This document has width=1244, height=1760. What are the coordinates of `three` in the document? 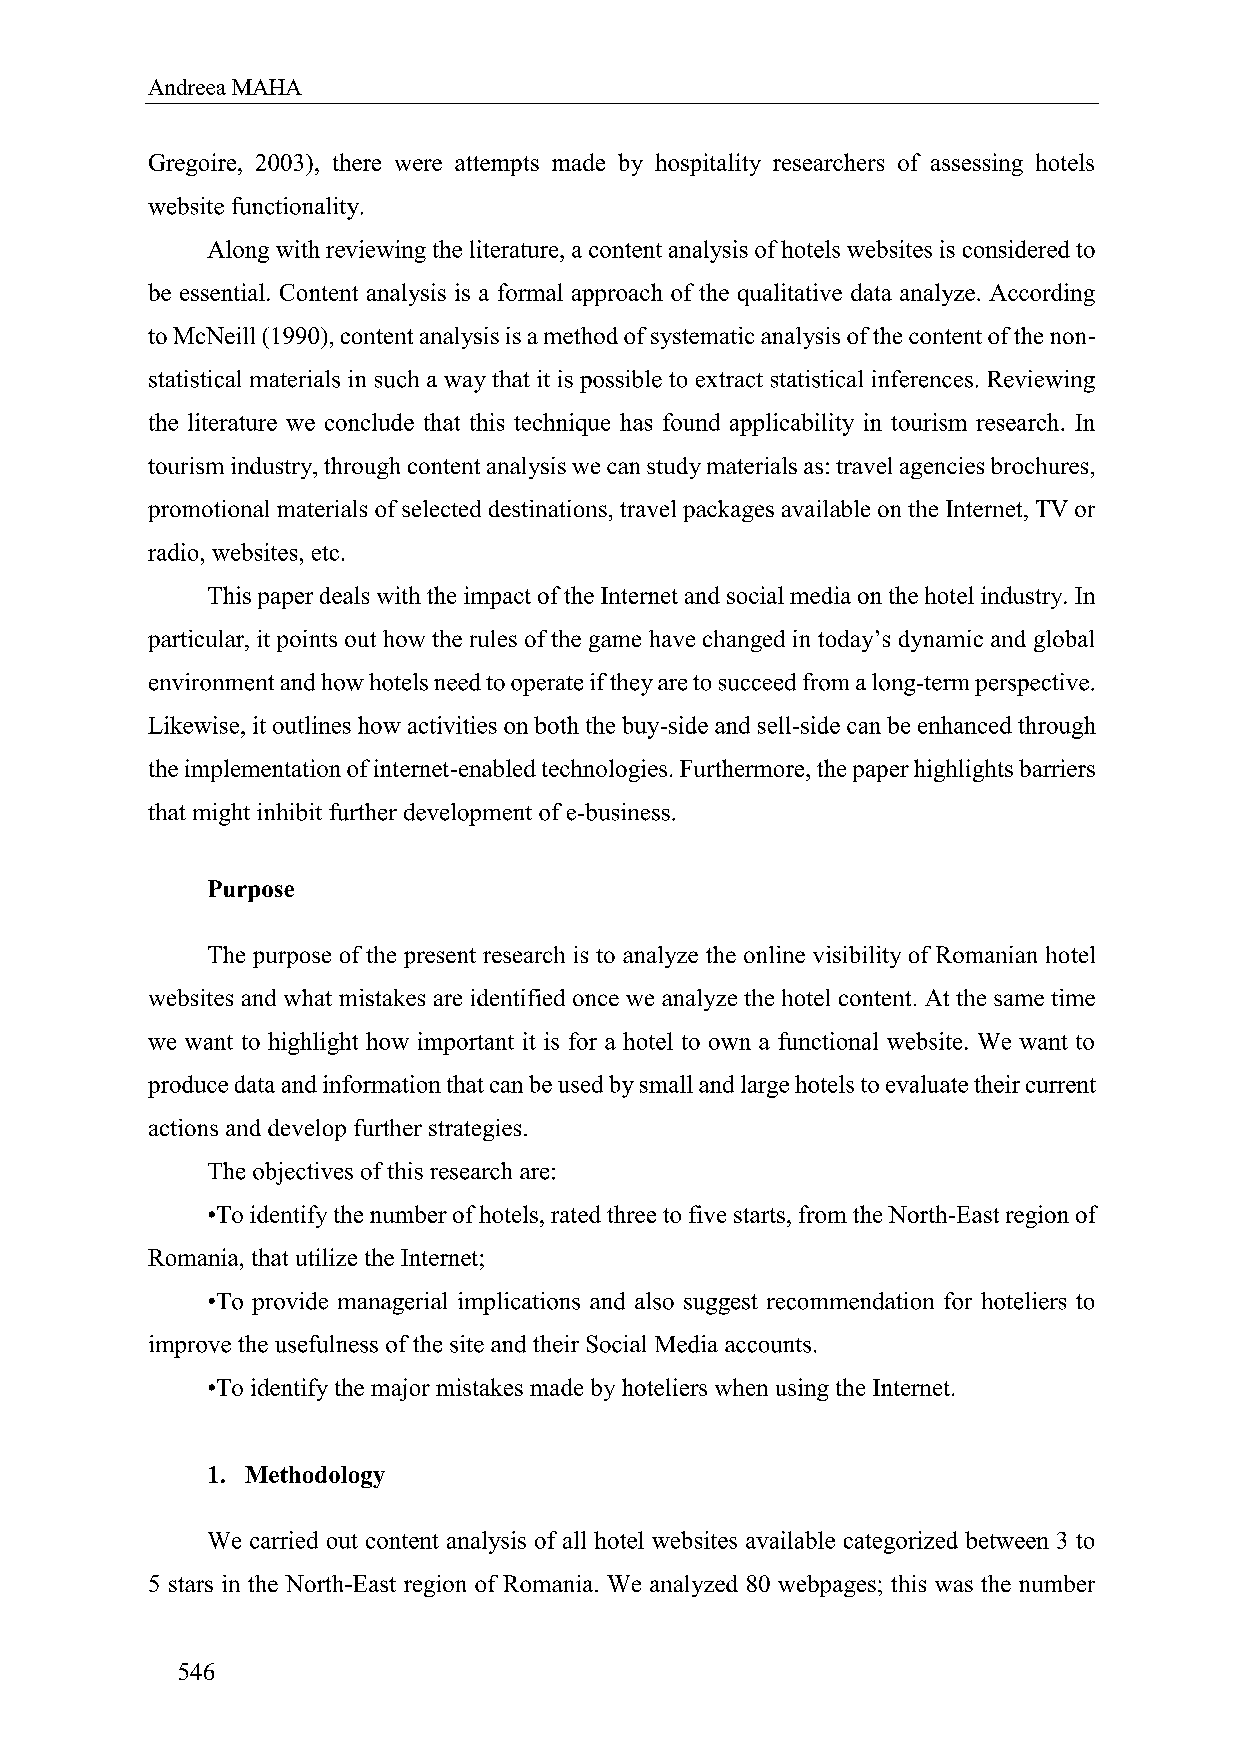 It's located at (631, 1214).
